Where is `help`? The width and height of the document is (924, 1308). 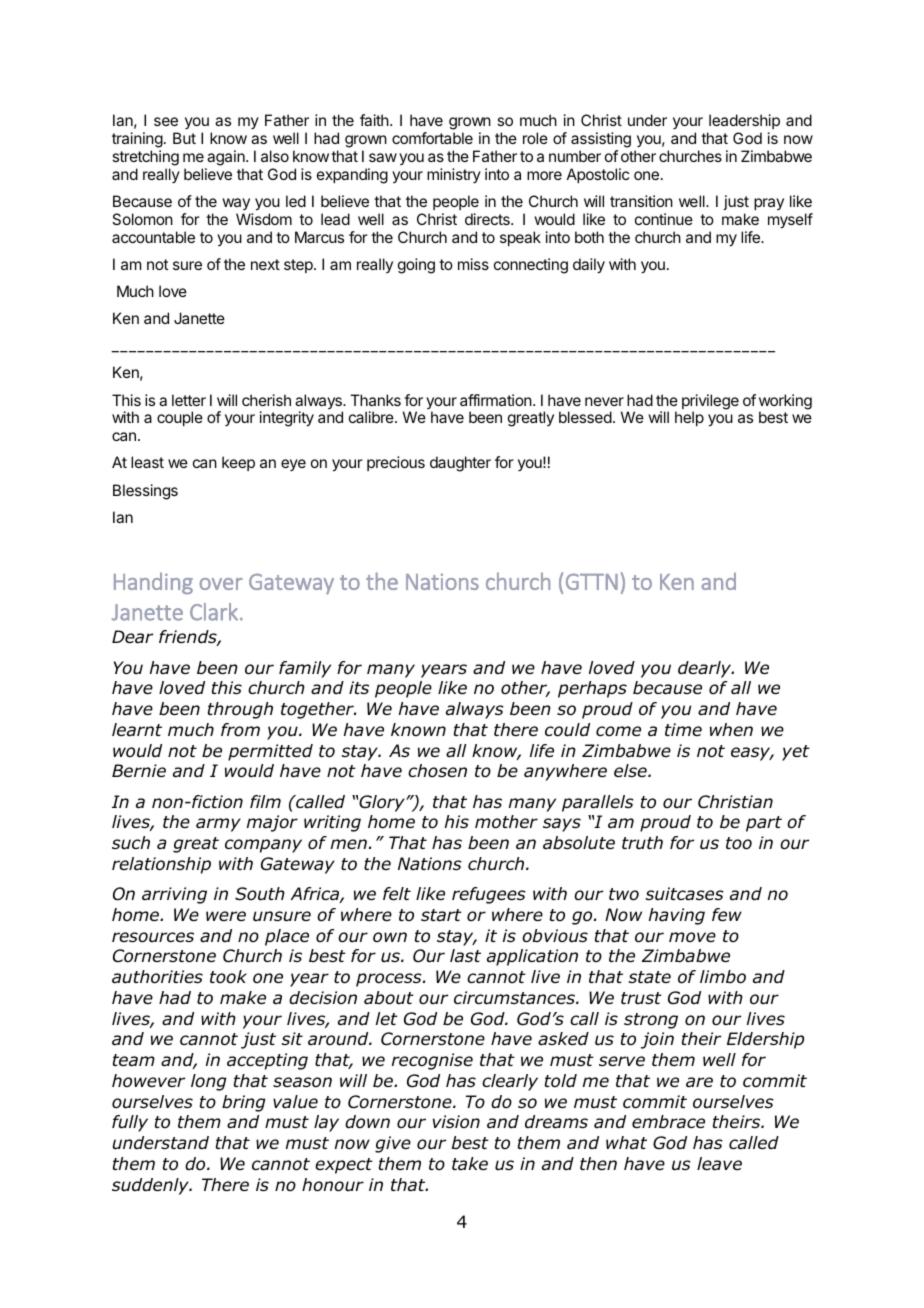 help is located at coordinates (689, 418).
